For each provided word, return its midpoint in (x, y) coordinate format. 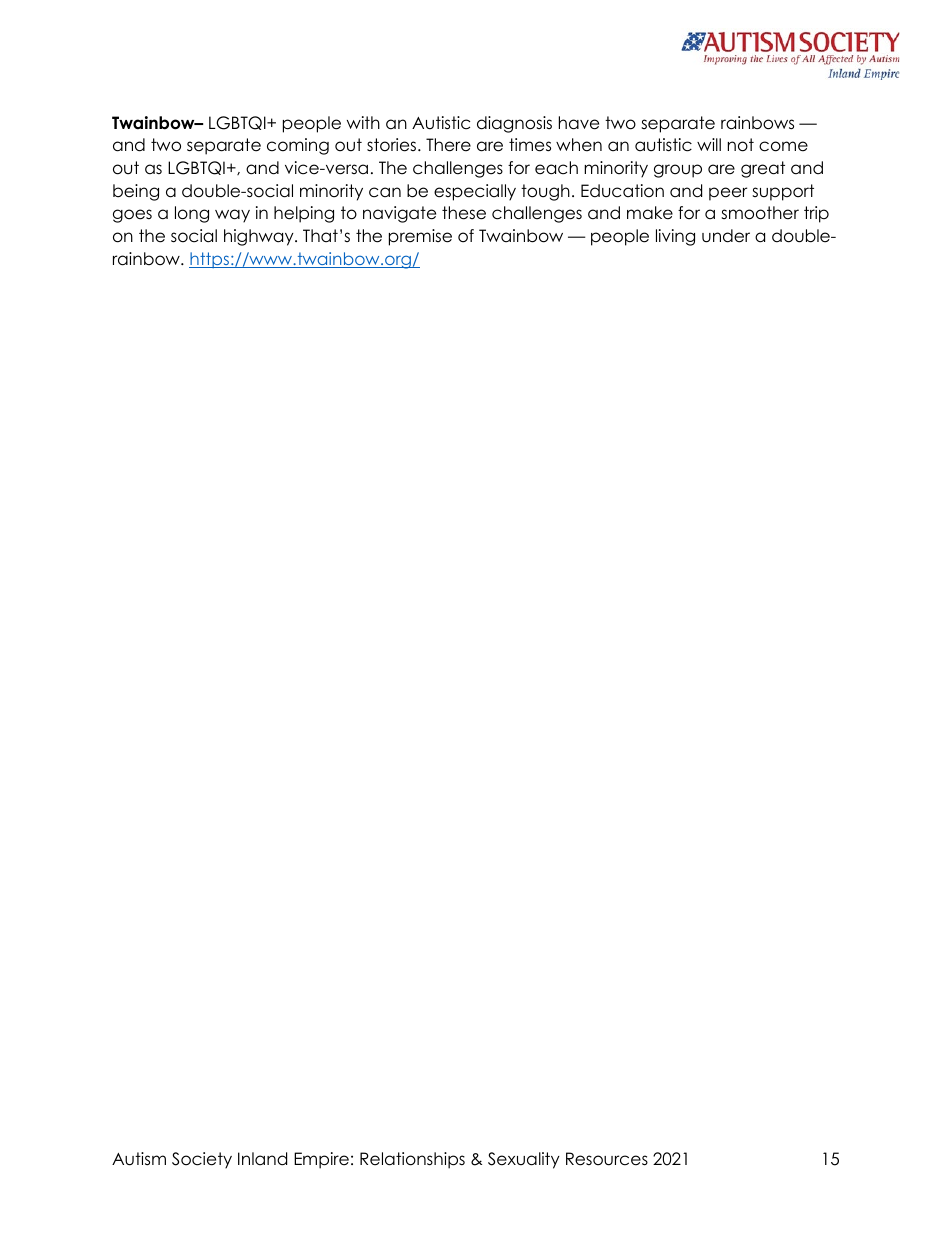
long (192, 214)
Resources (607, 1159)
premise (420, 237)
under (726, 236)
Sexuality (524, 1160)
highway (260, 237)
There (448, 145)
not (741, 145)
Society (202, 1160)
